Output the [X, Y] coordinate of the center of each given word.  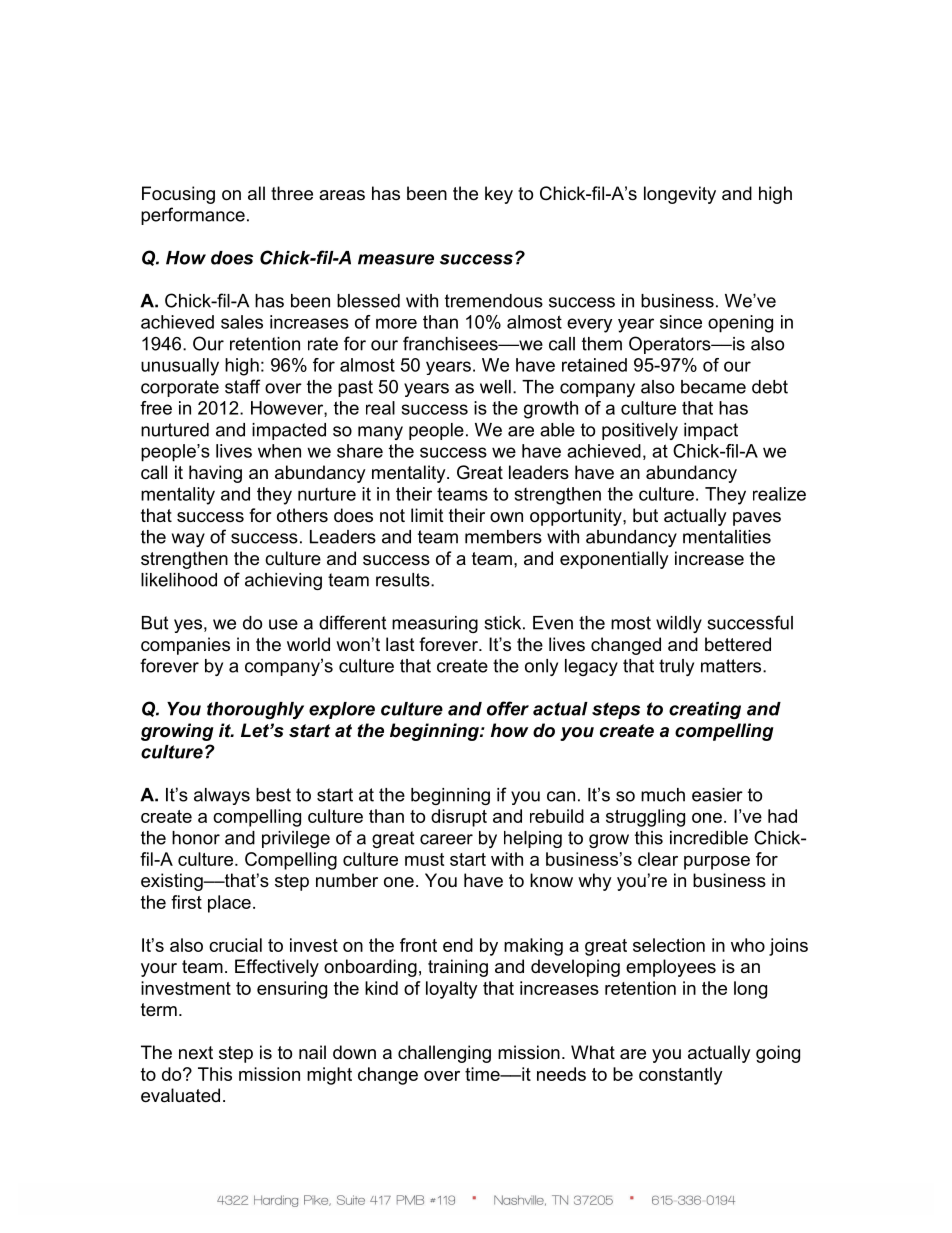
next [196, 1053]
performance [193, 216]
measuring [435, 624]
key [499, 195]
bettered [738, 644]
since [681, 322]
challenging [444, 1054]
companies [185, 646]
